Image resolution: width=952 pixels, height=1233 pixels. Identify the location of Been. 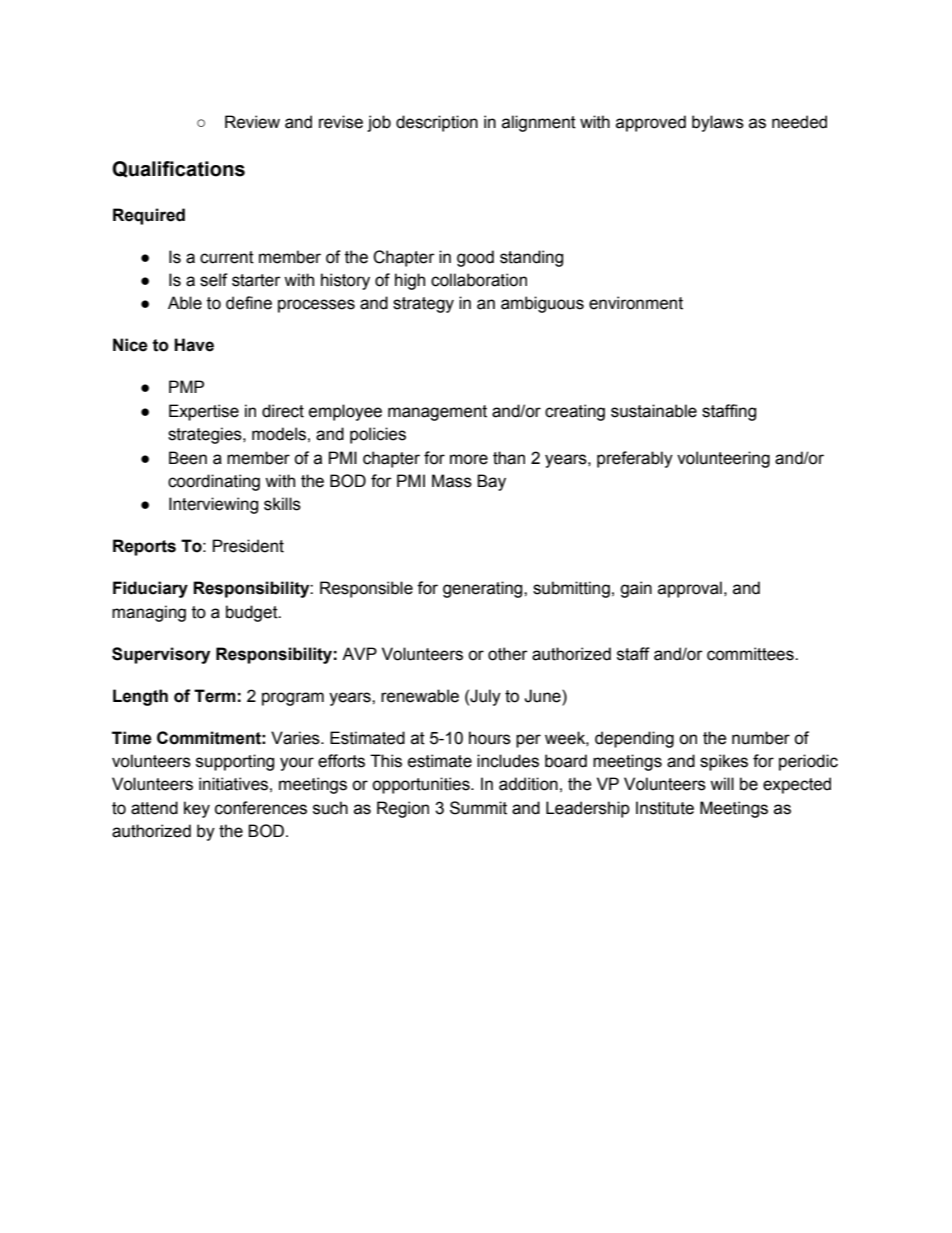
(188, 458).
